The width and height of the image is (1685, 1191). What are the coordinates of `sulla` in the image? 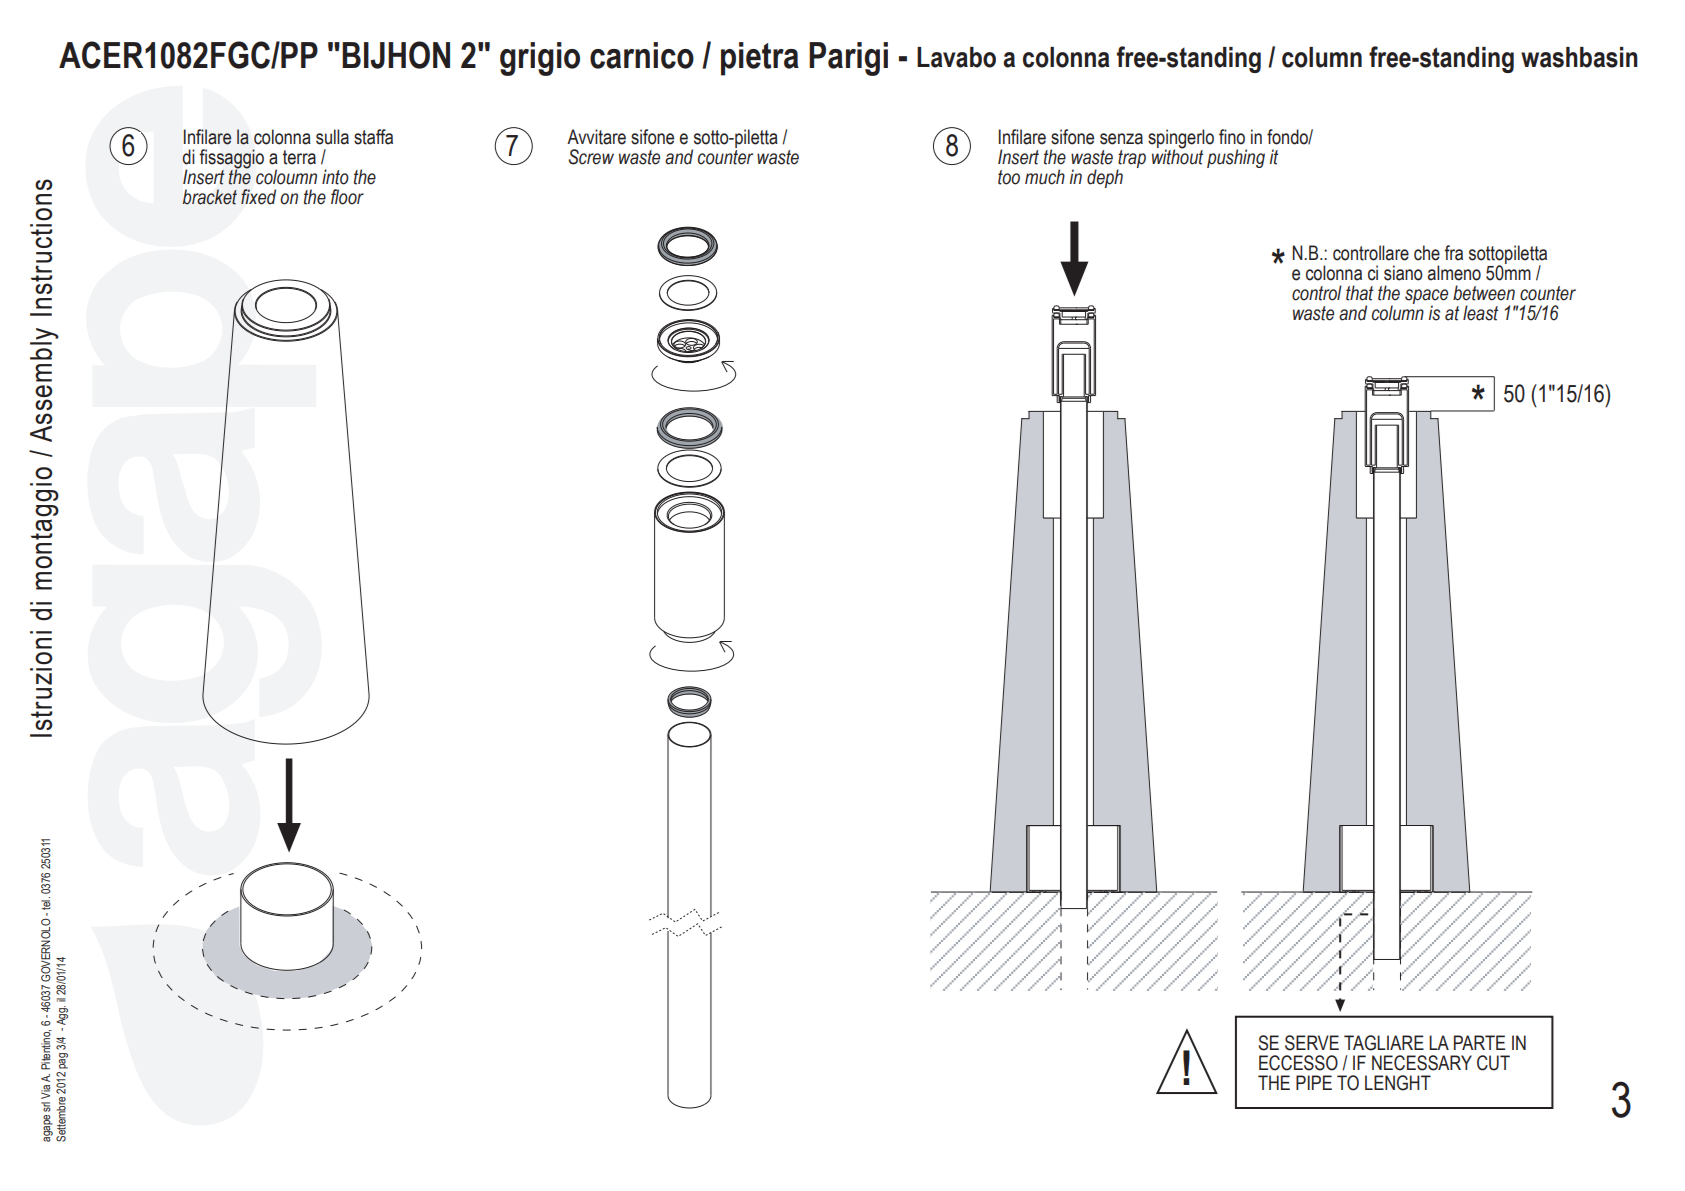 It's located at (332, 137).
